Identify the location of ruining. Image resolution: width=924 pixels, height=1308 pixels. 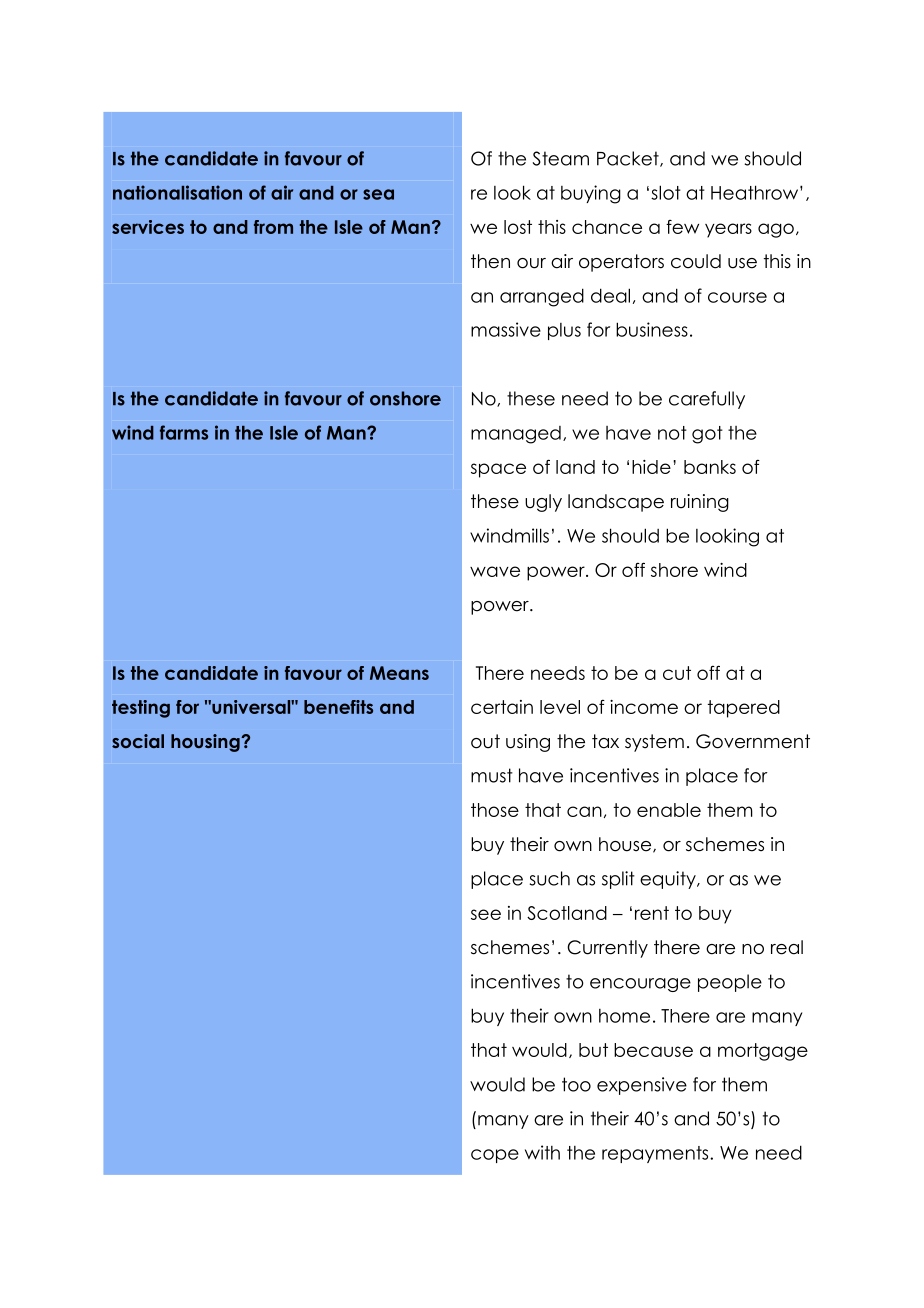
(700, 503).
